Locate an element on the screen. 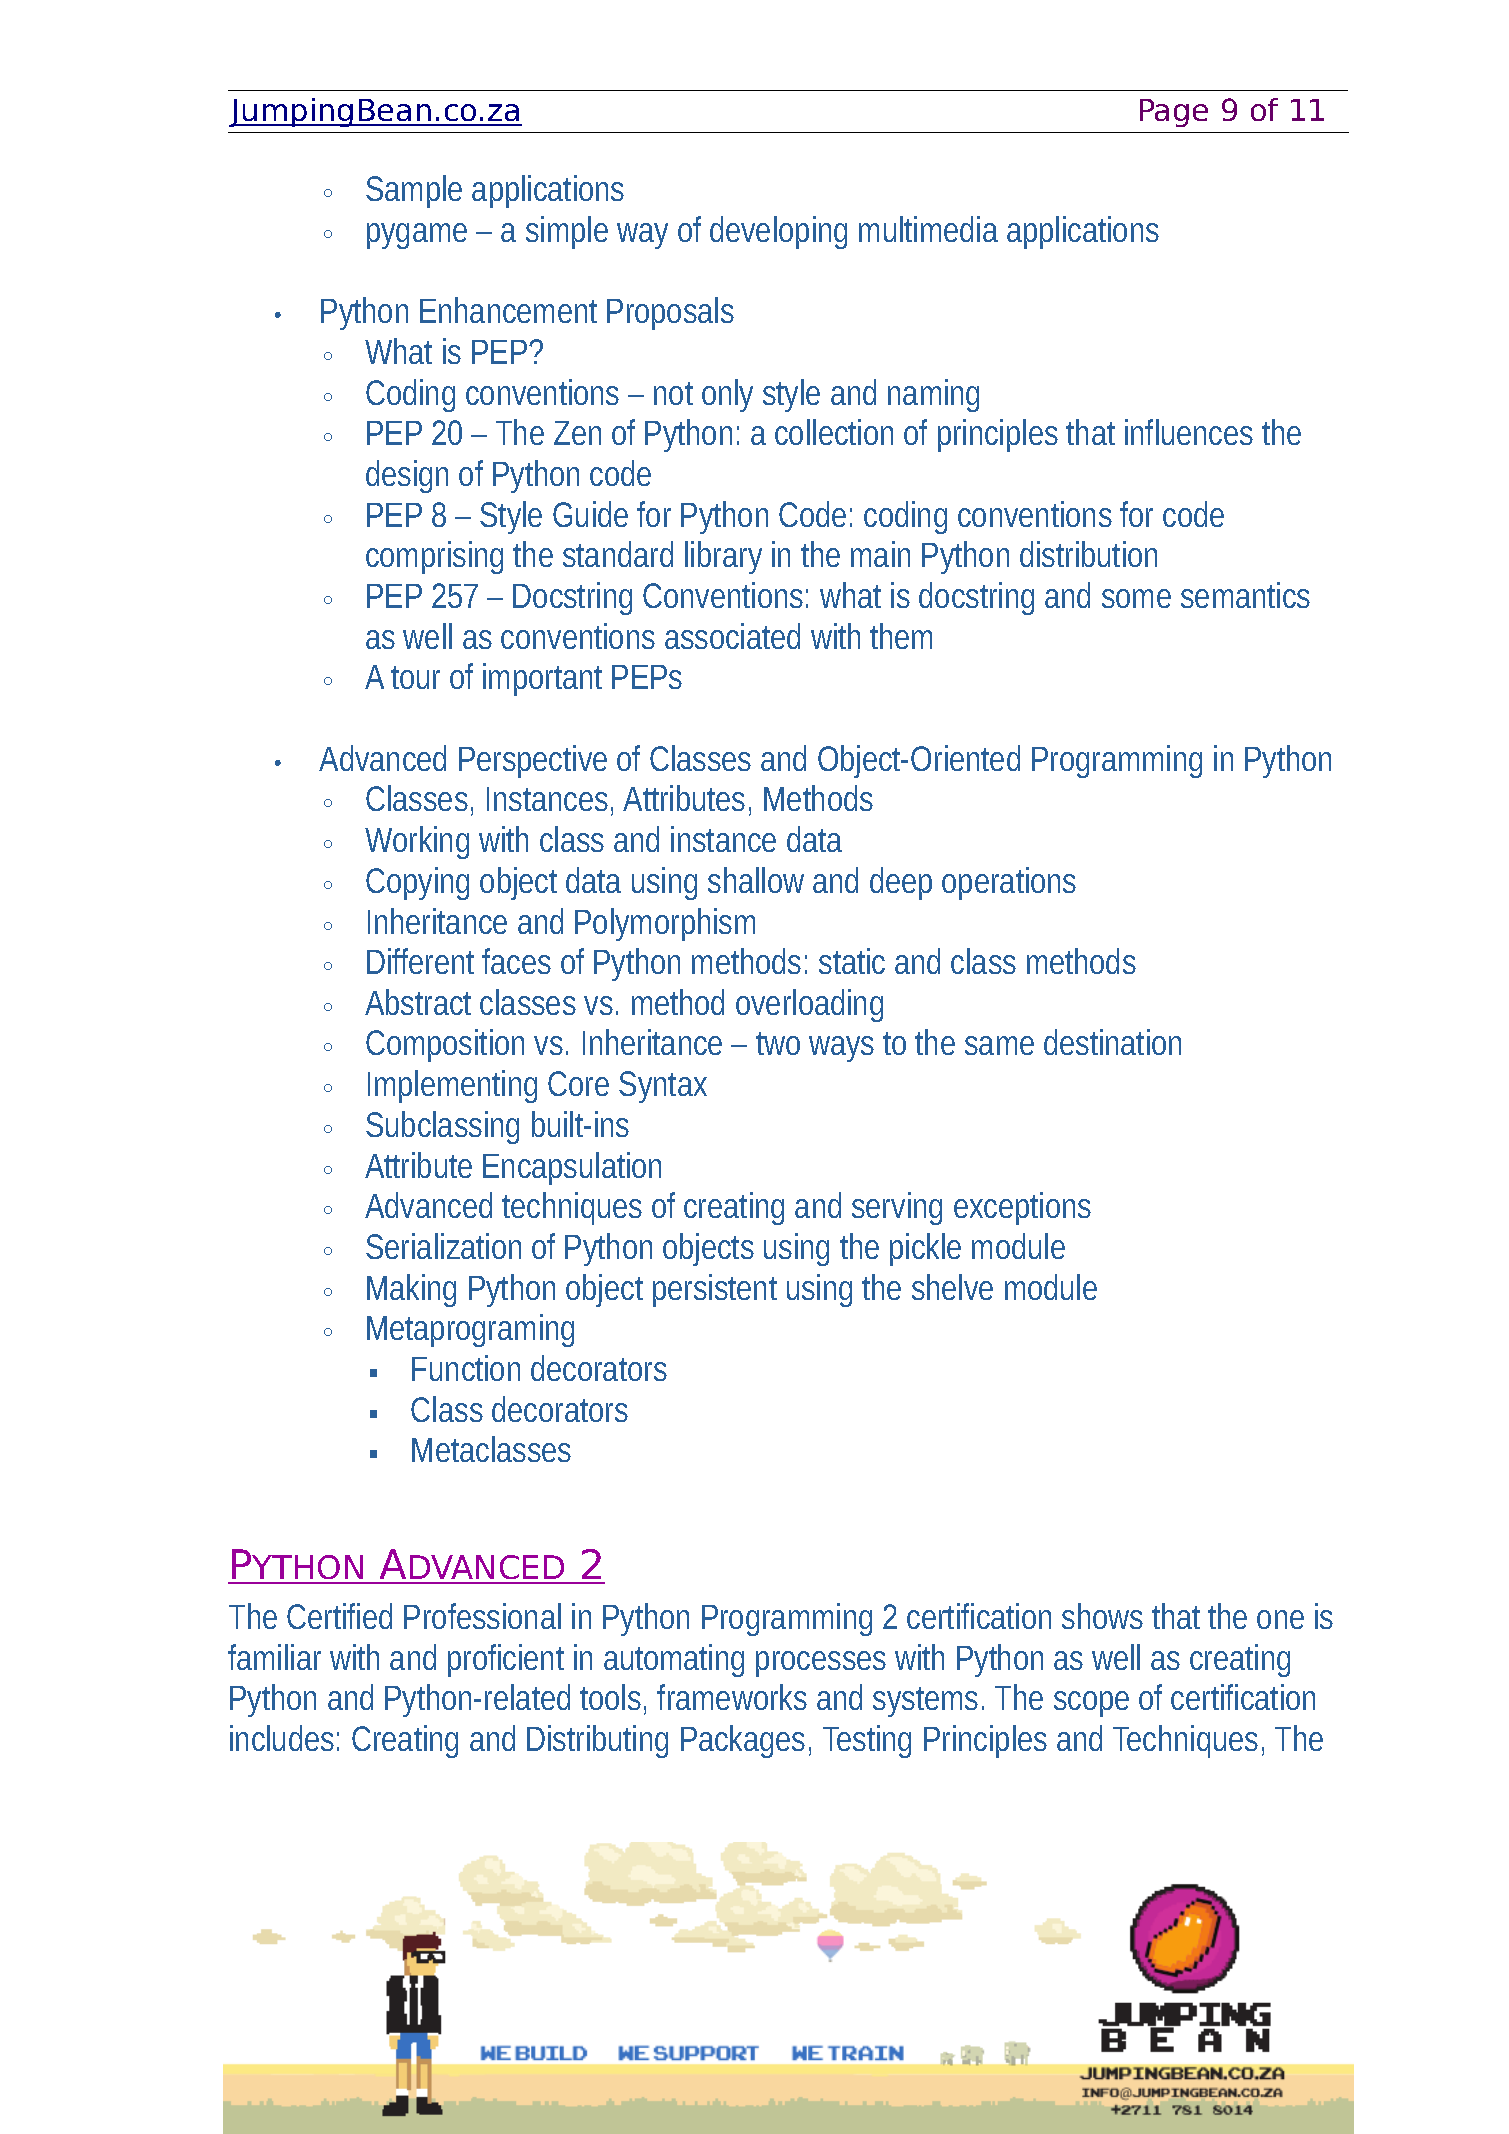 This screenshot has height=2134, width=1509. Serialization is located at coordinates (443, 1246).
